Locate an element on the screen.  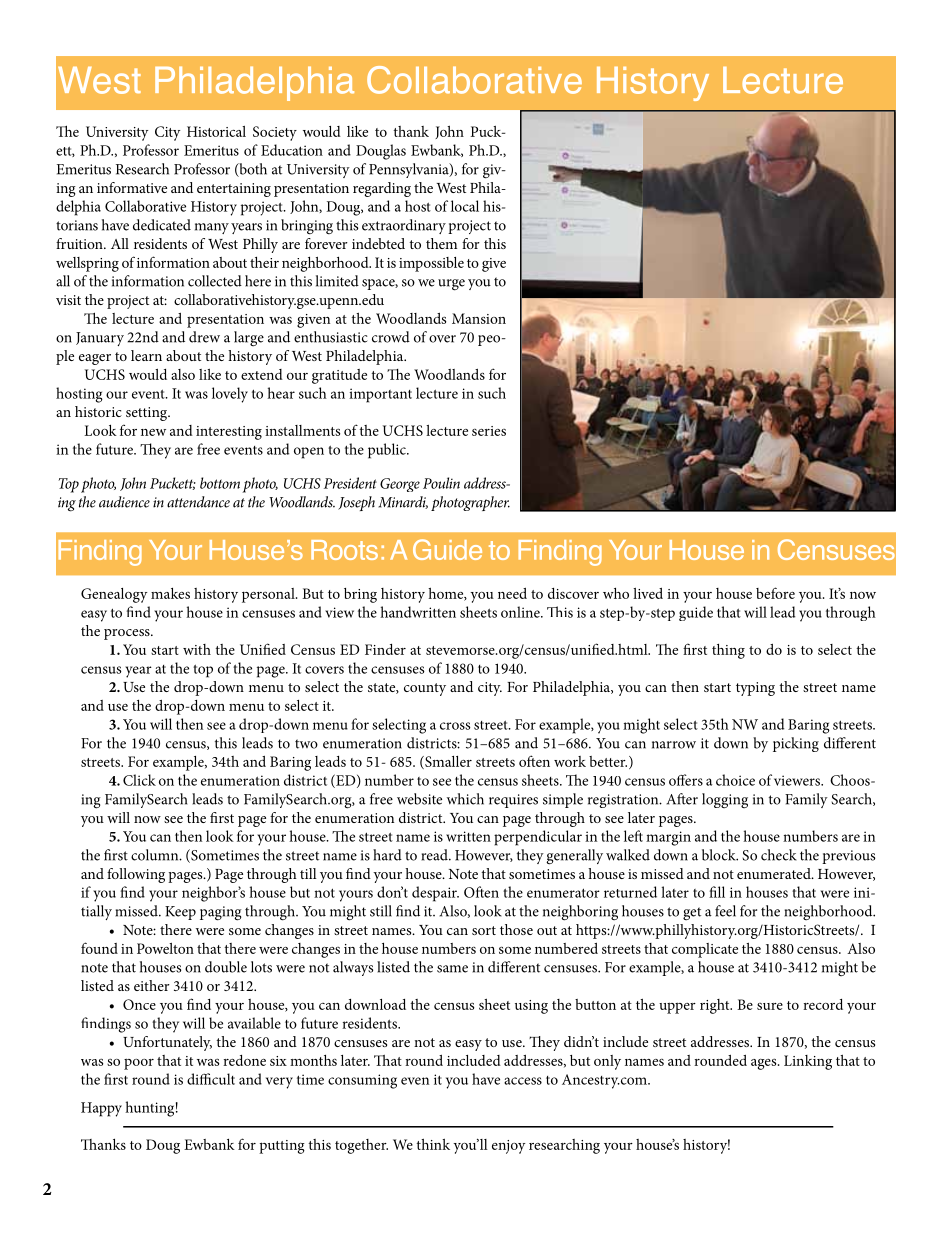
local is located at coordinates (465, 206).
